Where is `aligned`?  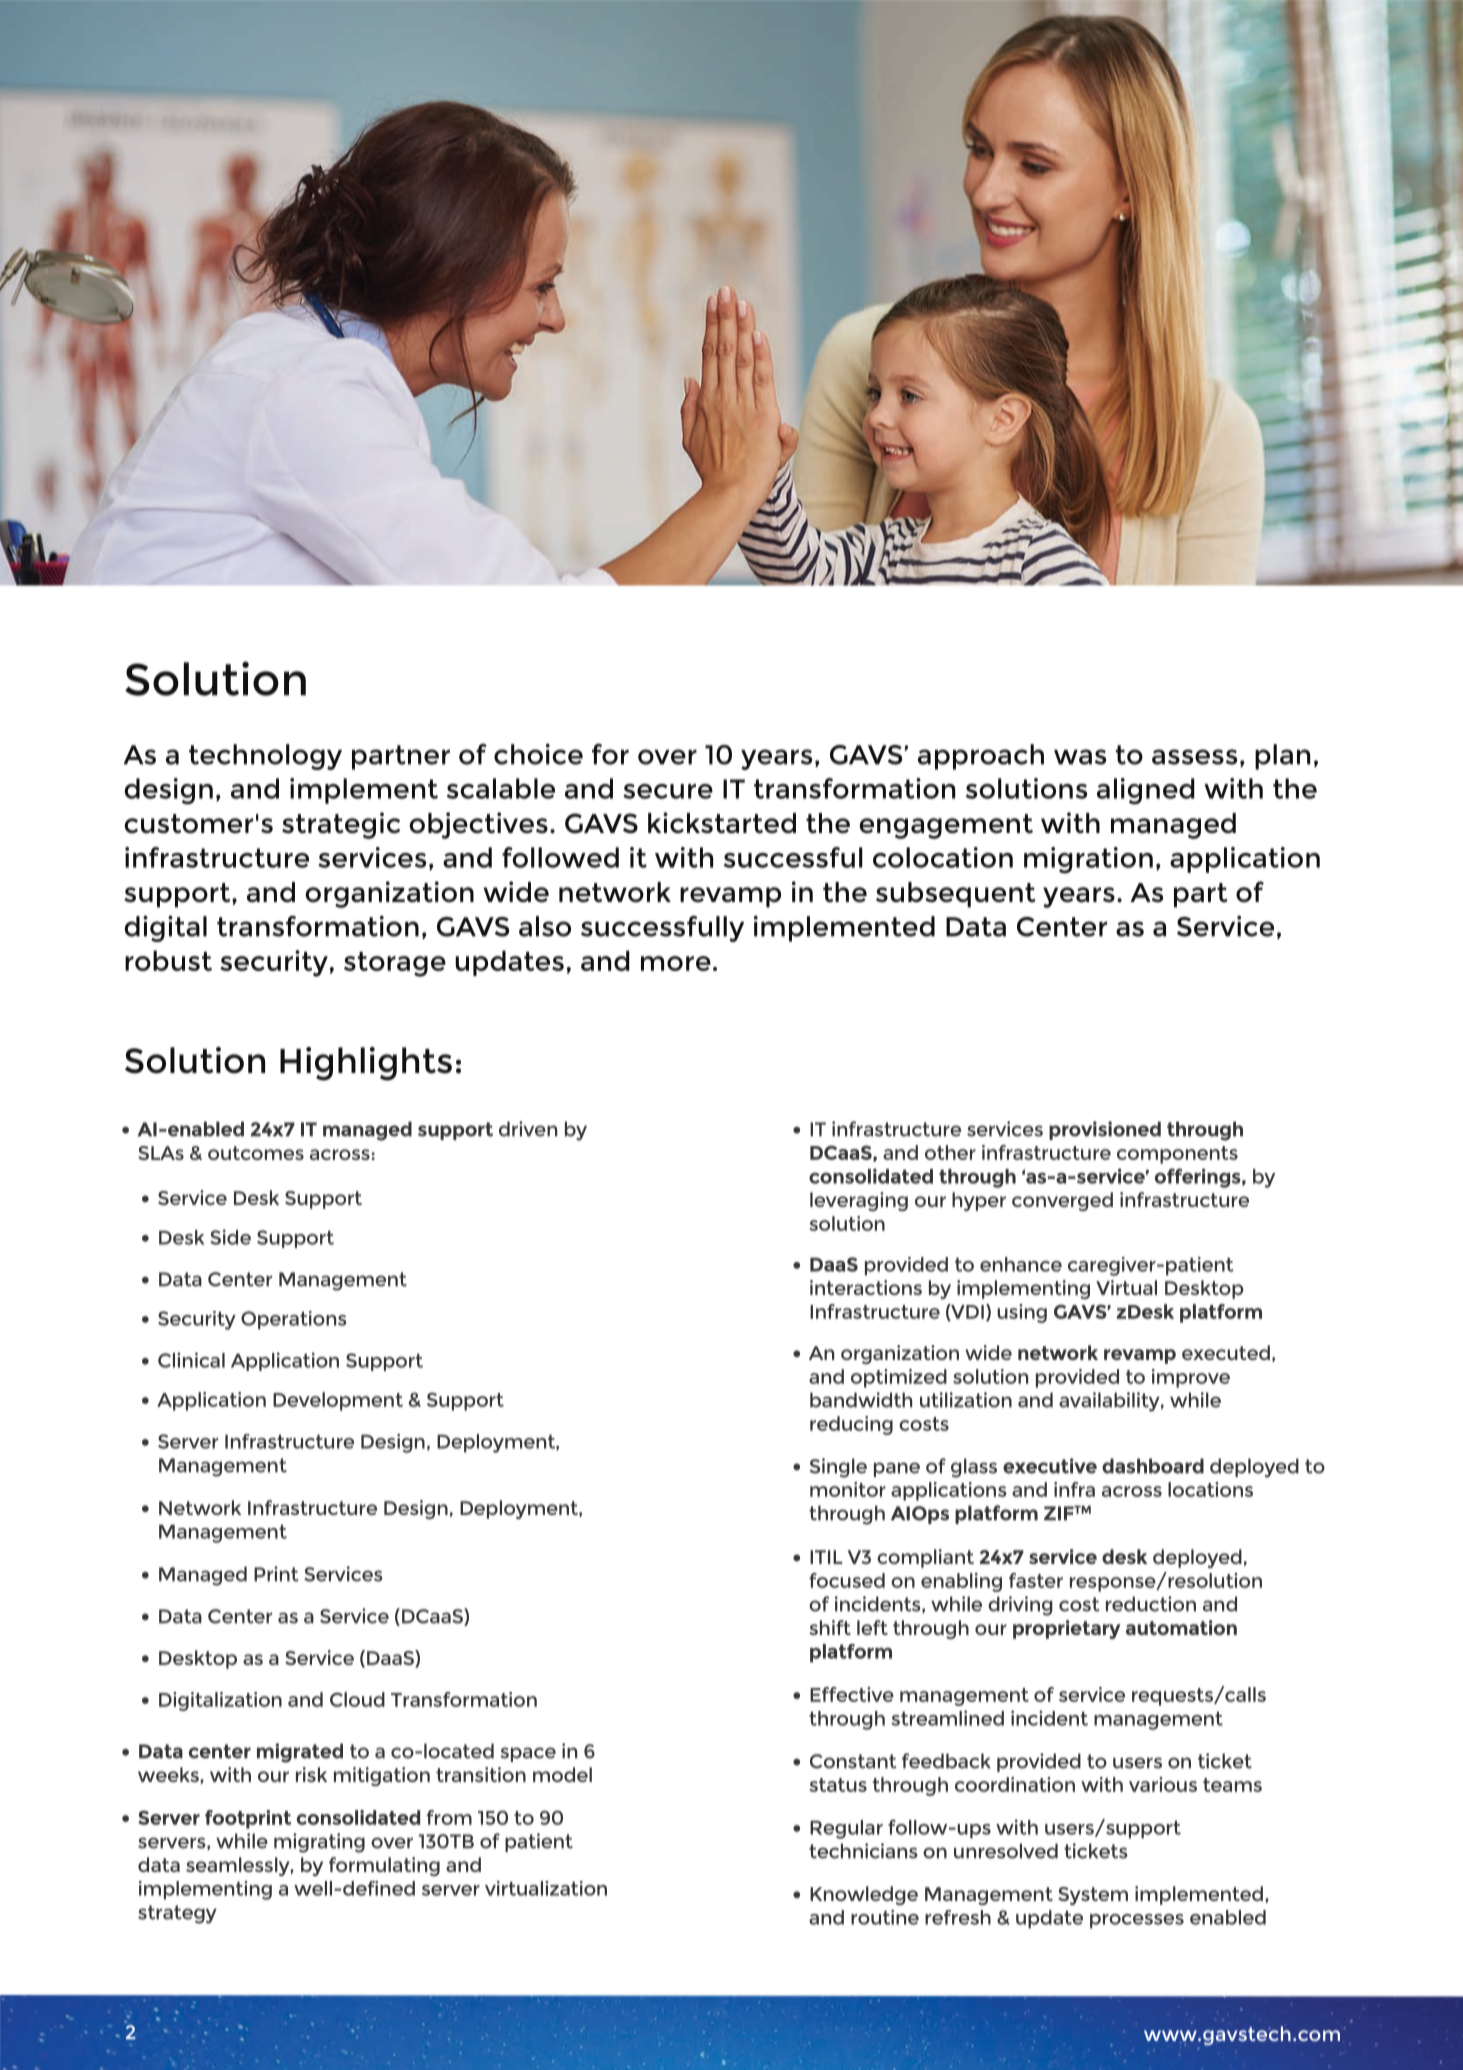 aligned is located at coordinates (1146, 791).
